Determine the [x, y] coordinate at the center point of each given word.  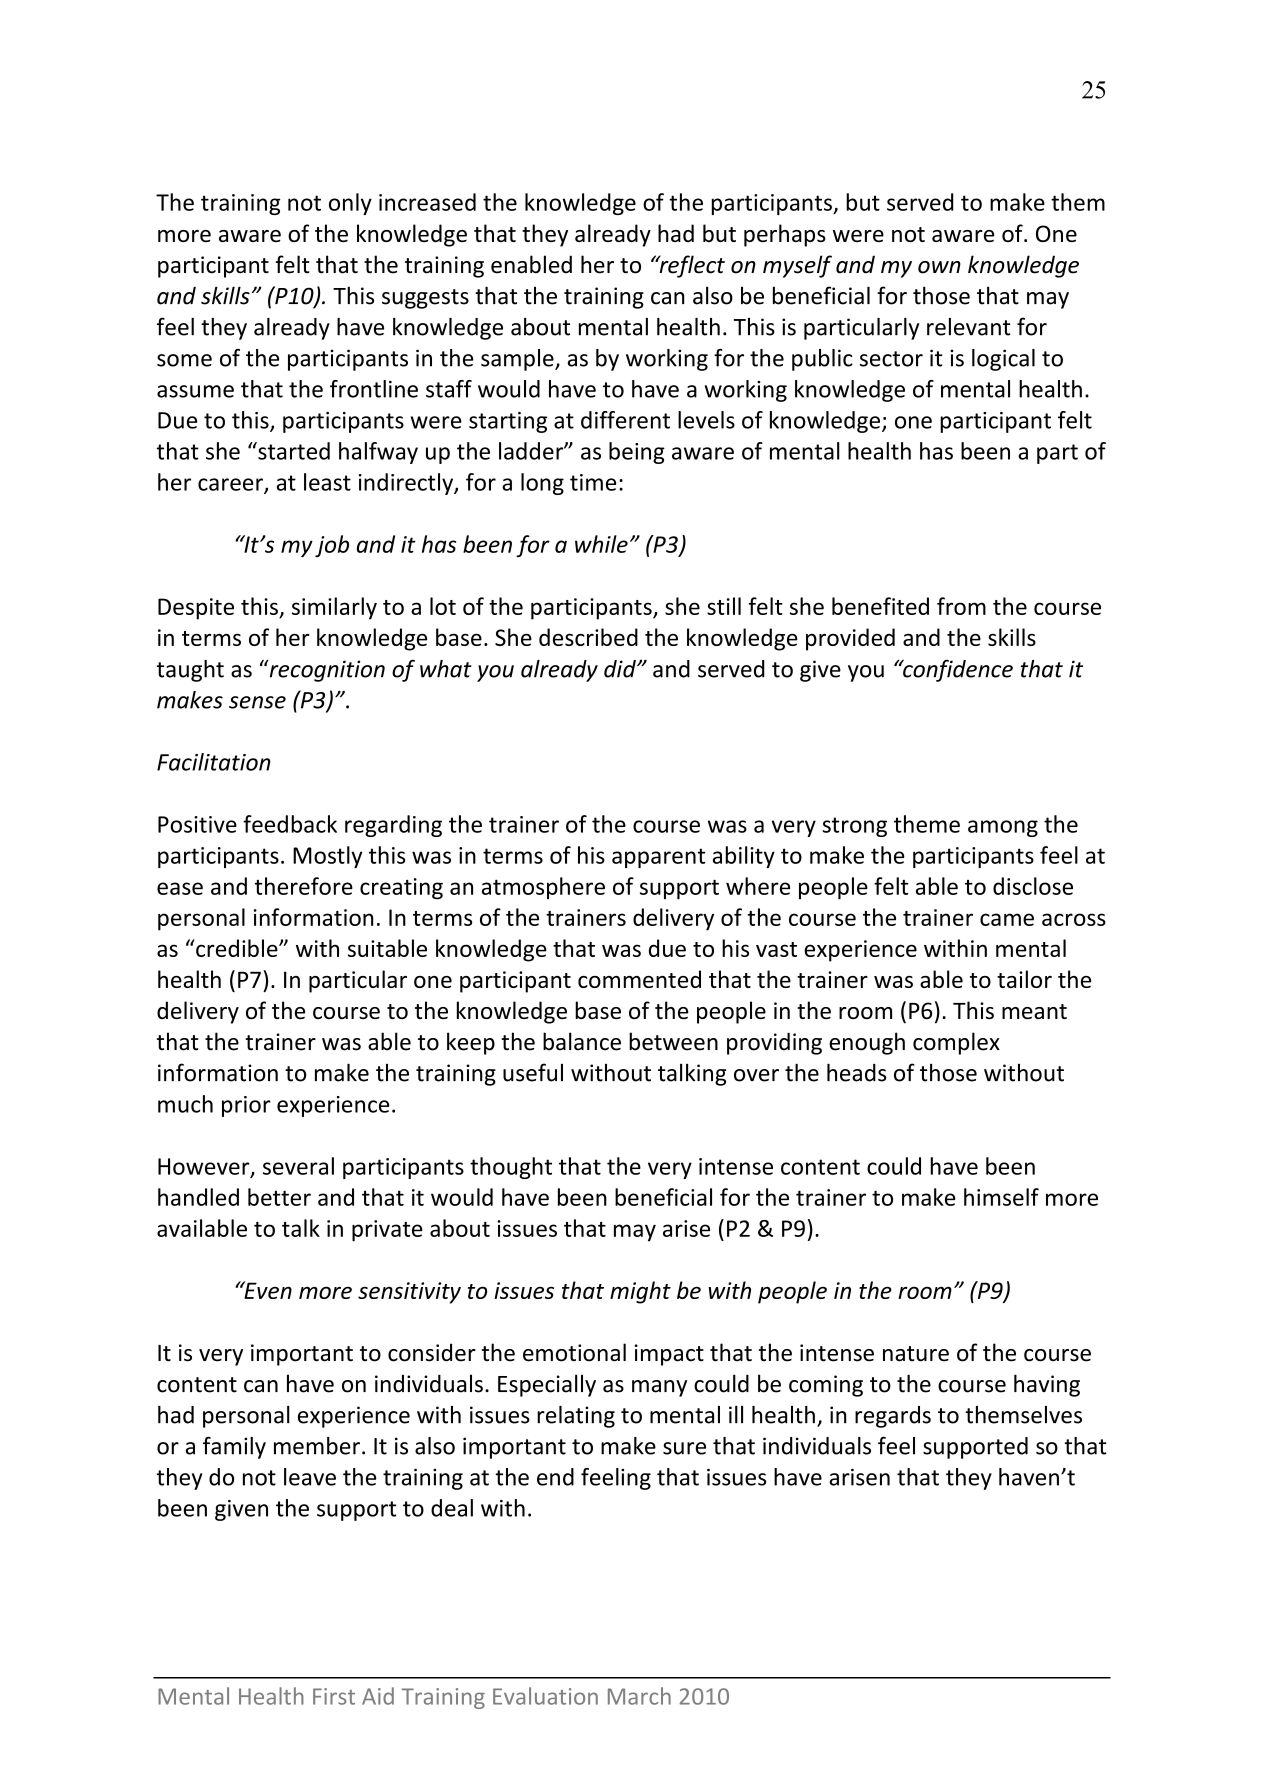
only [350, 204]
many [659, 1388]
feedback [290, 824]
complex [956, 1043]
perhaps [785, 235]
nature [916, 1354]
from [961, 606]
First [334, 1696]
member [317, 1446]
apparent [658, 858]
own [939, 267]
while [601, 544]
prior [246, 1106]
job [332, 546]
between [673, 1041]
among [1003, 828]
